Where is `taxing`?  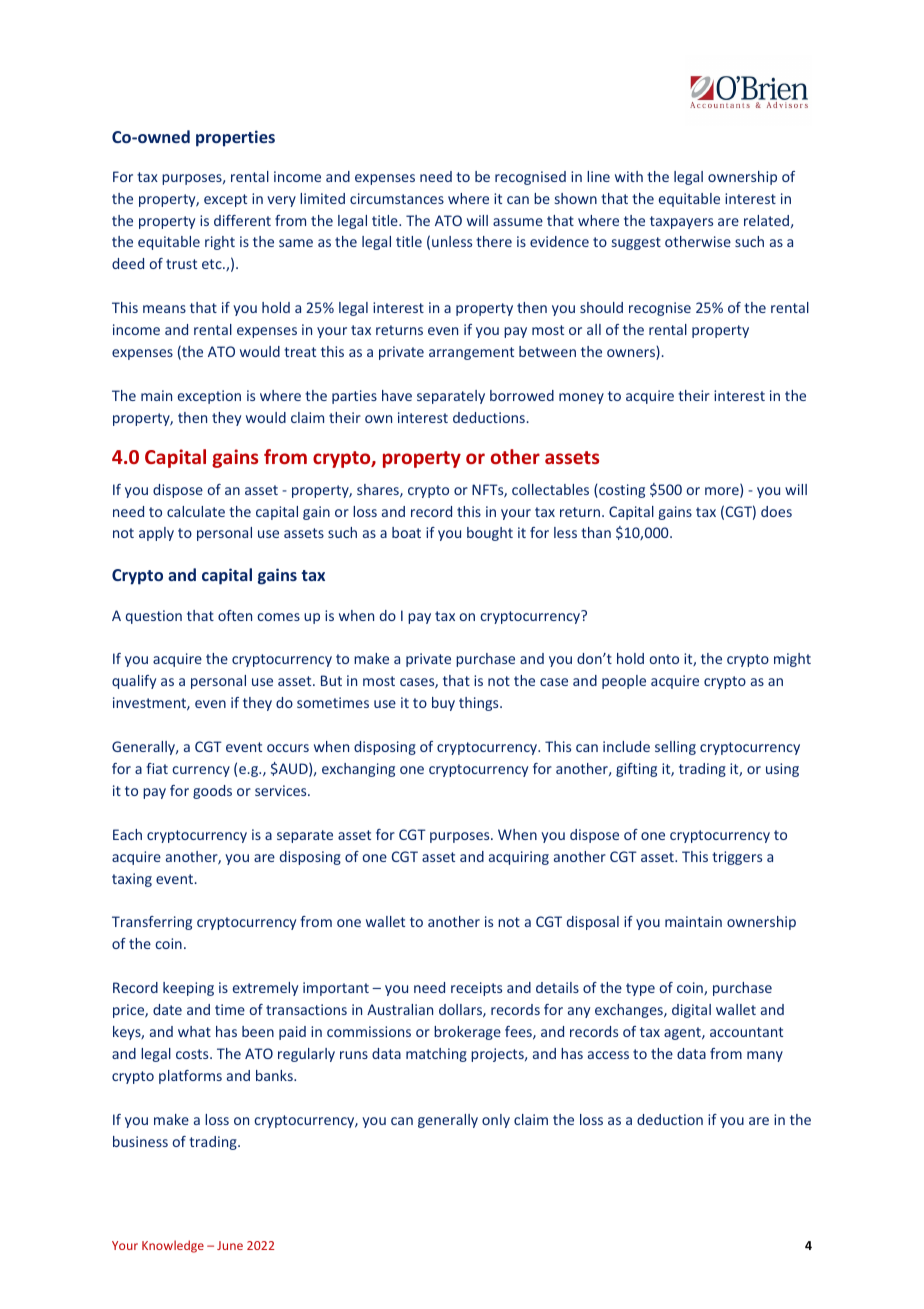
taxing is located at coordinates (132, 880).
